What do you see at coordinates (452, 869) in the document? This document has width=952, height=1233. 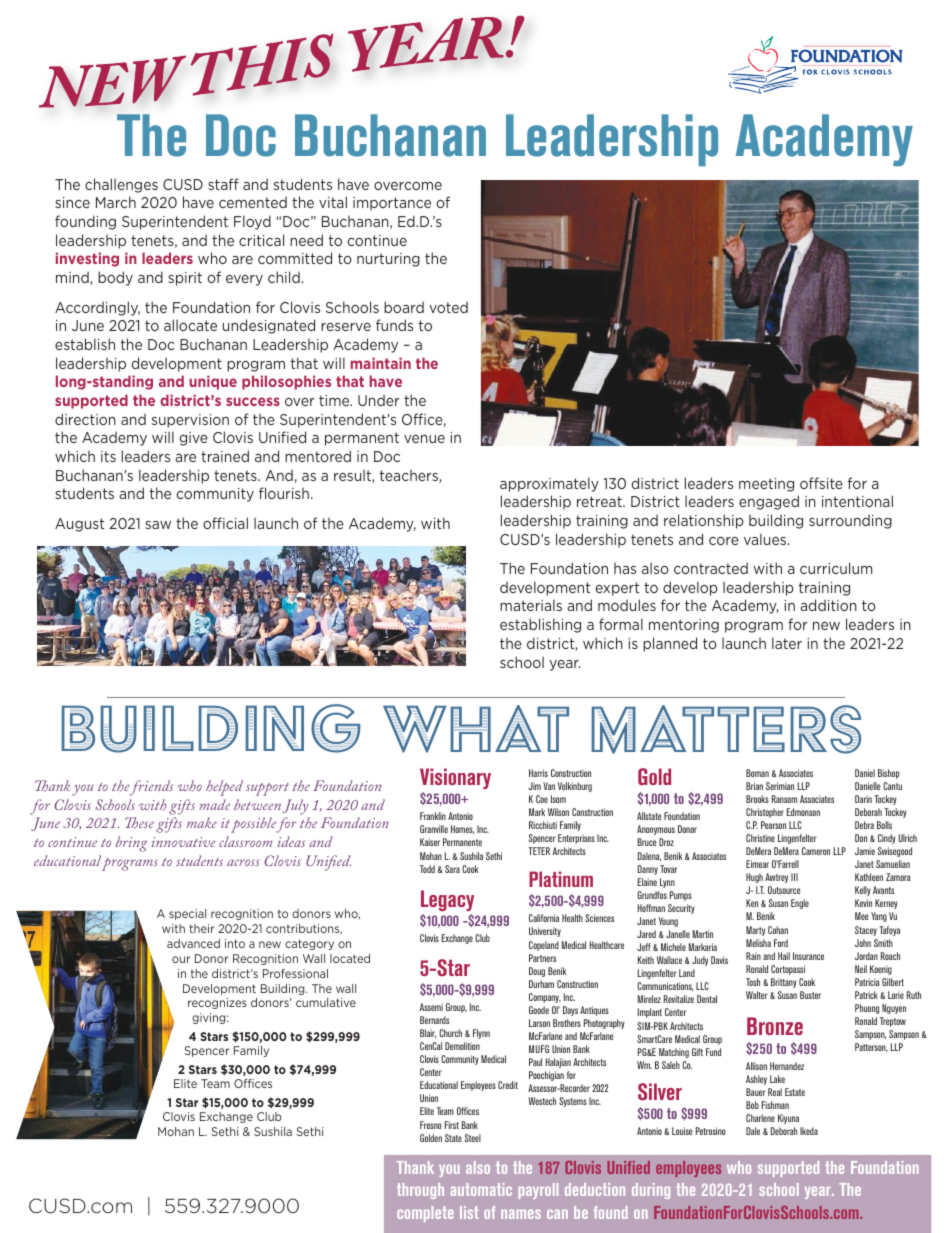 I see `Sara` at bounding box center [452, 869].
